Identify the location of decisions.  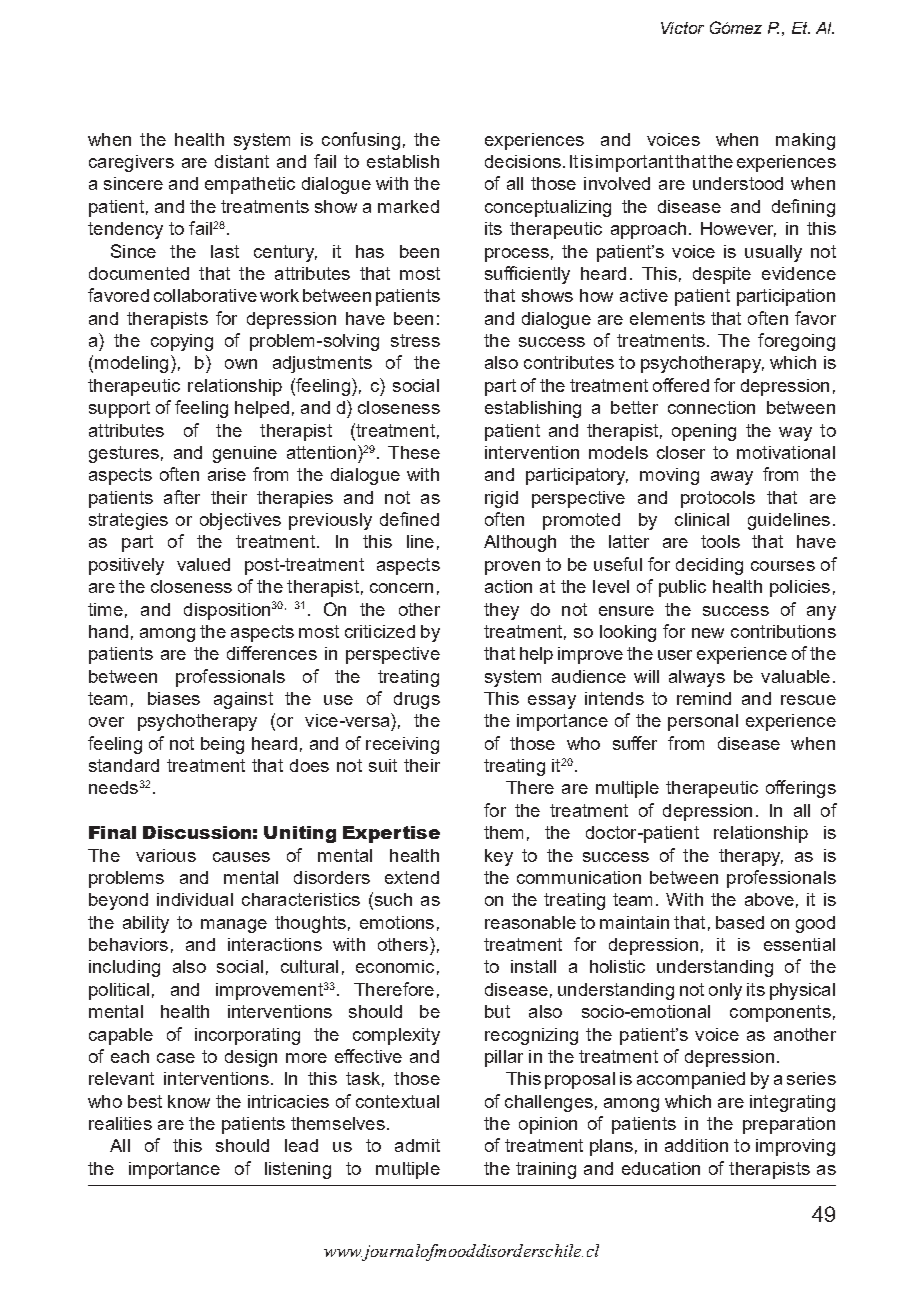
(523, 161).
